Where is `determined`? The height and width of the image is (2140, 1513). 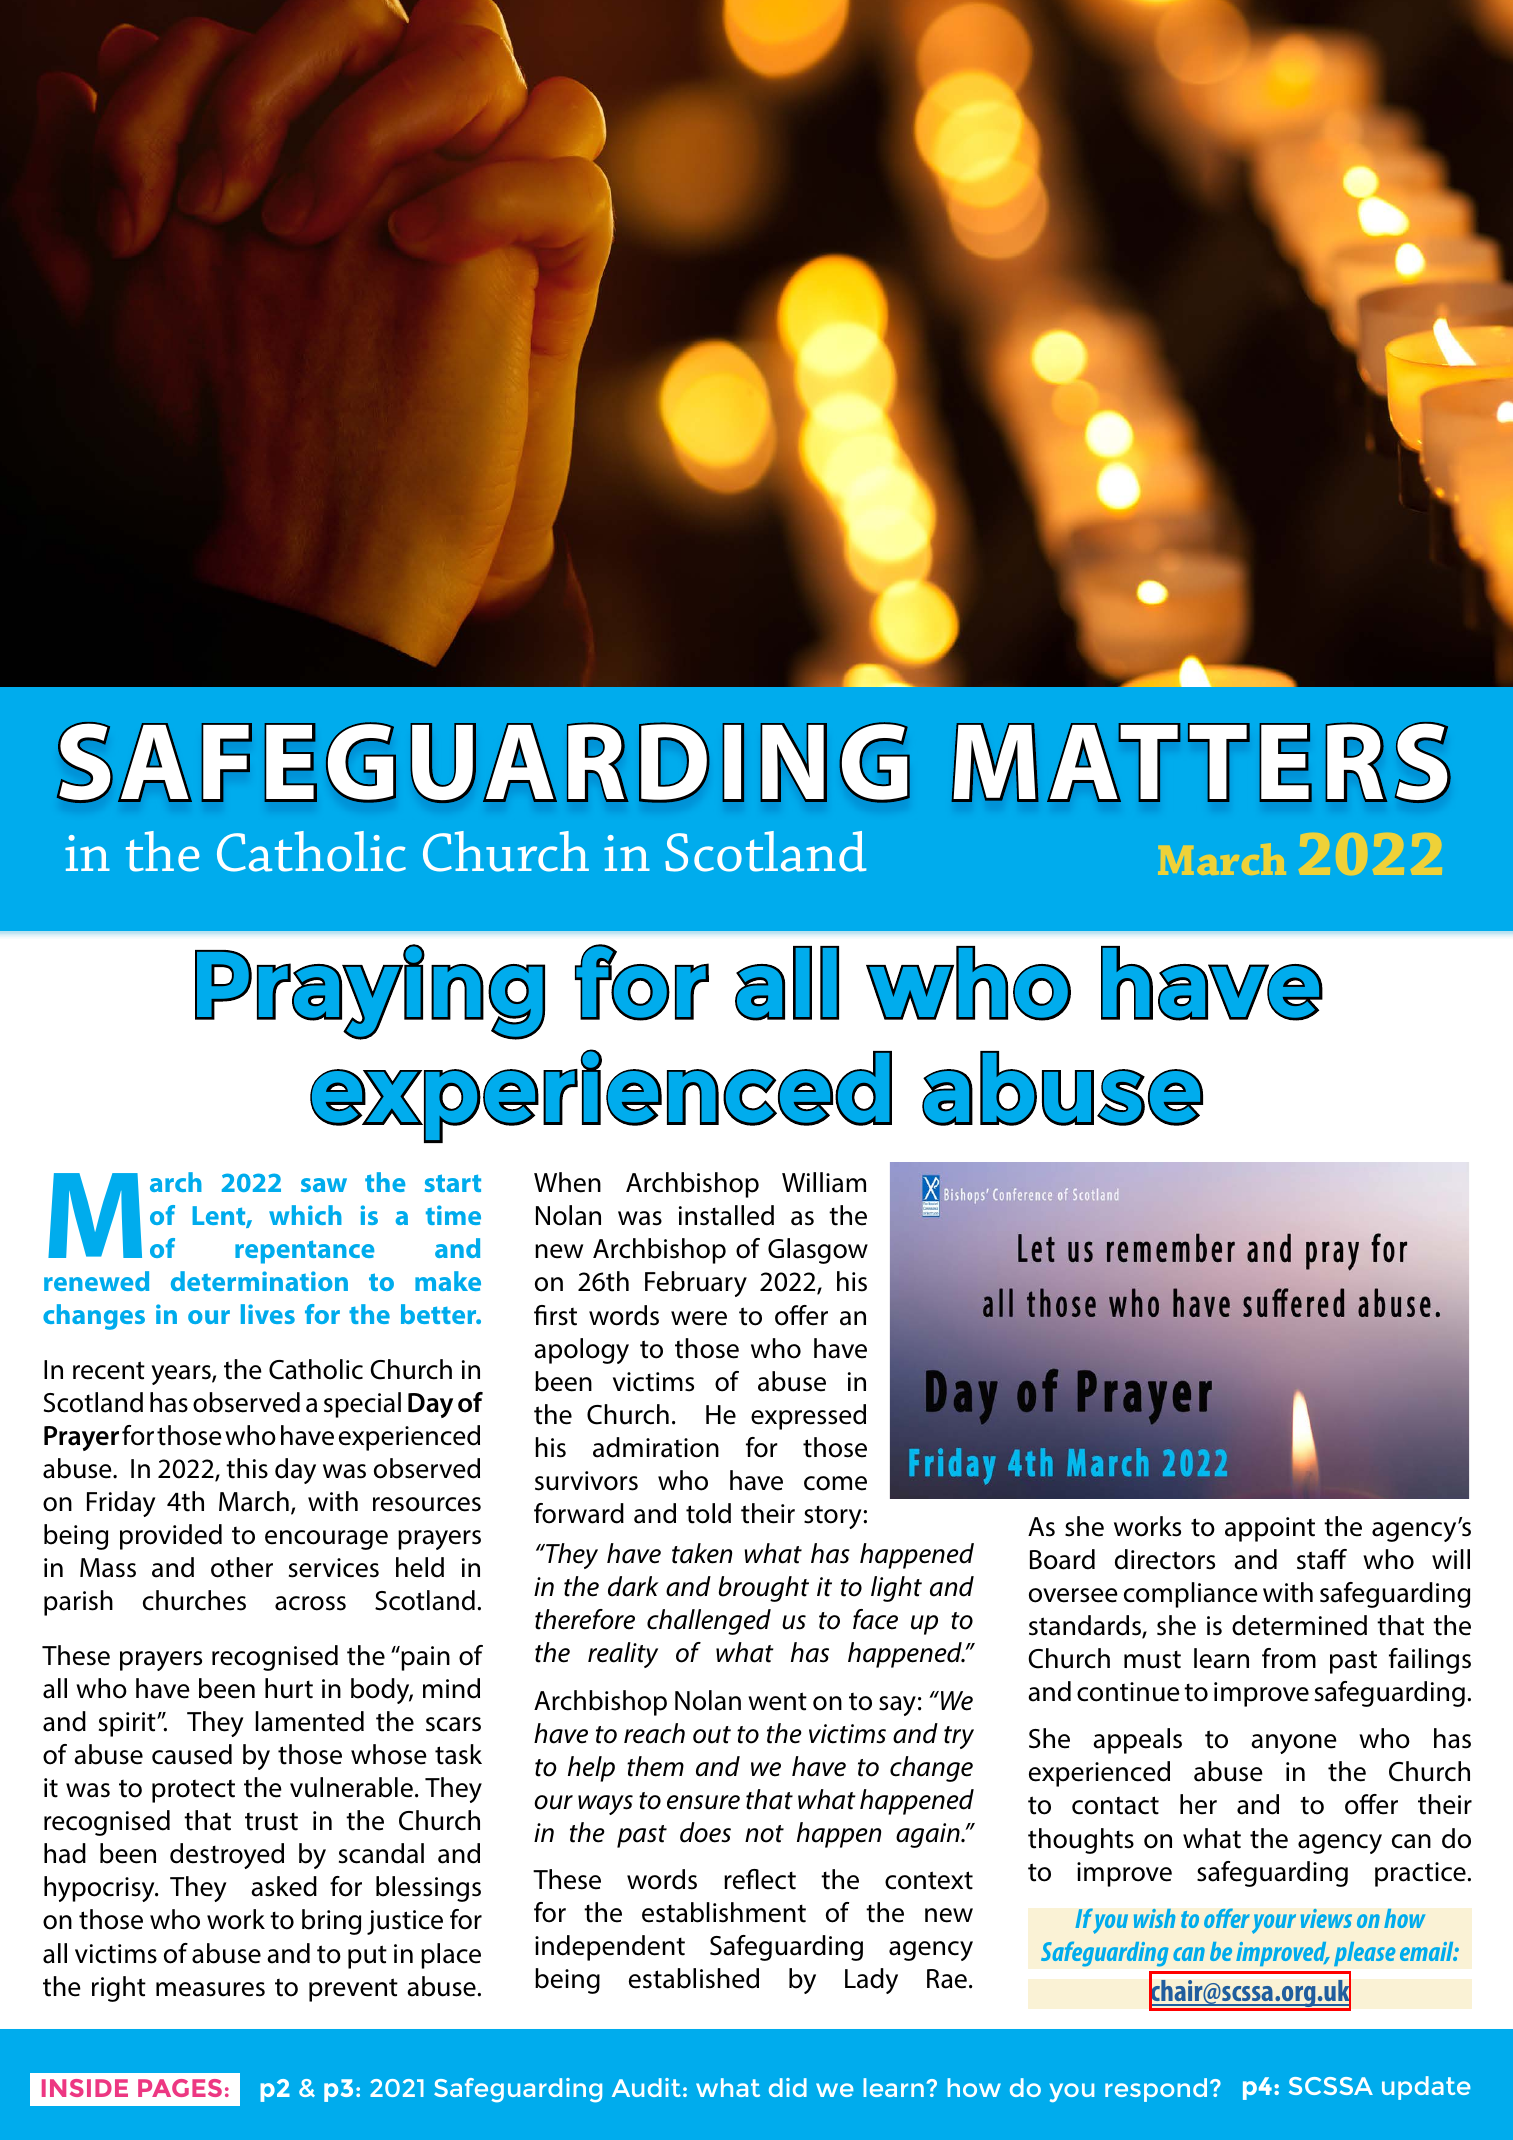
determined is located at coordinates (1299, 1625).
